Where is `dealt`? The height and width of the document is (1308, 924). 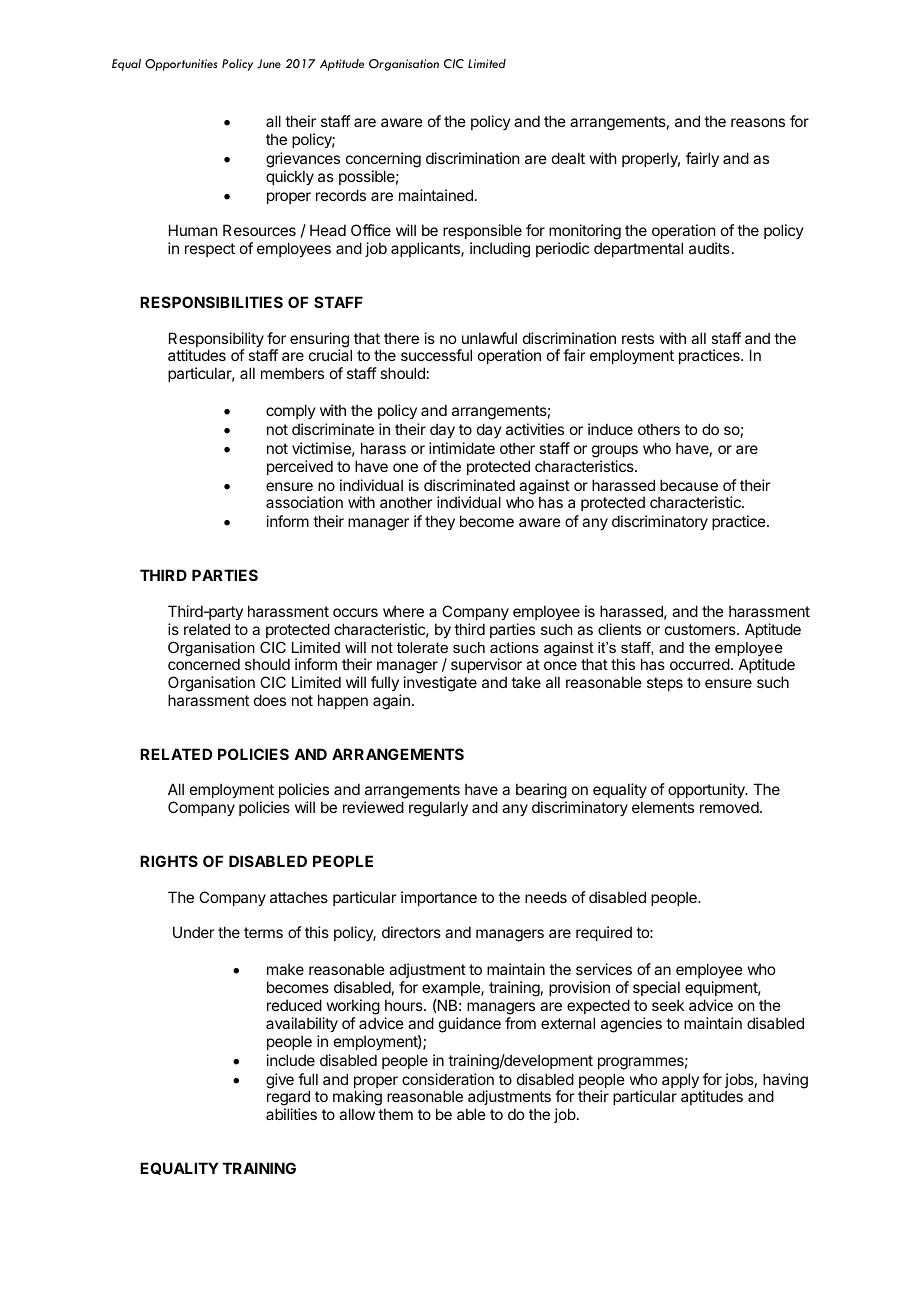 dealt is located at coordinates (568, 158).
